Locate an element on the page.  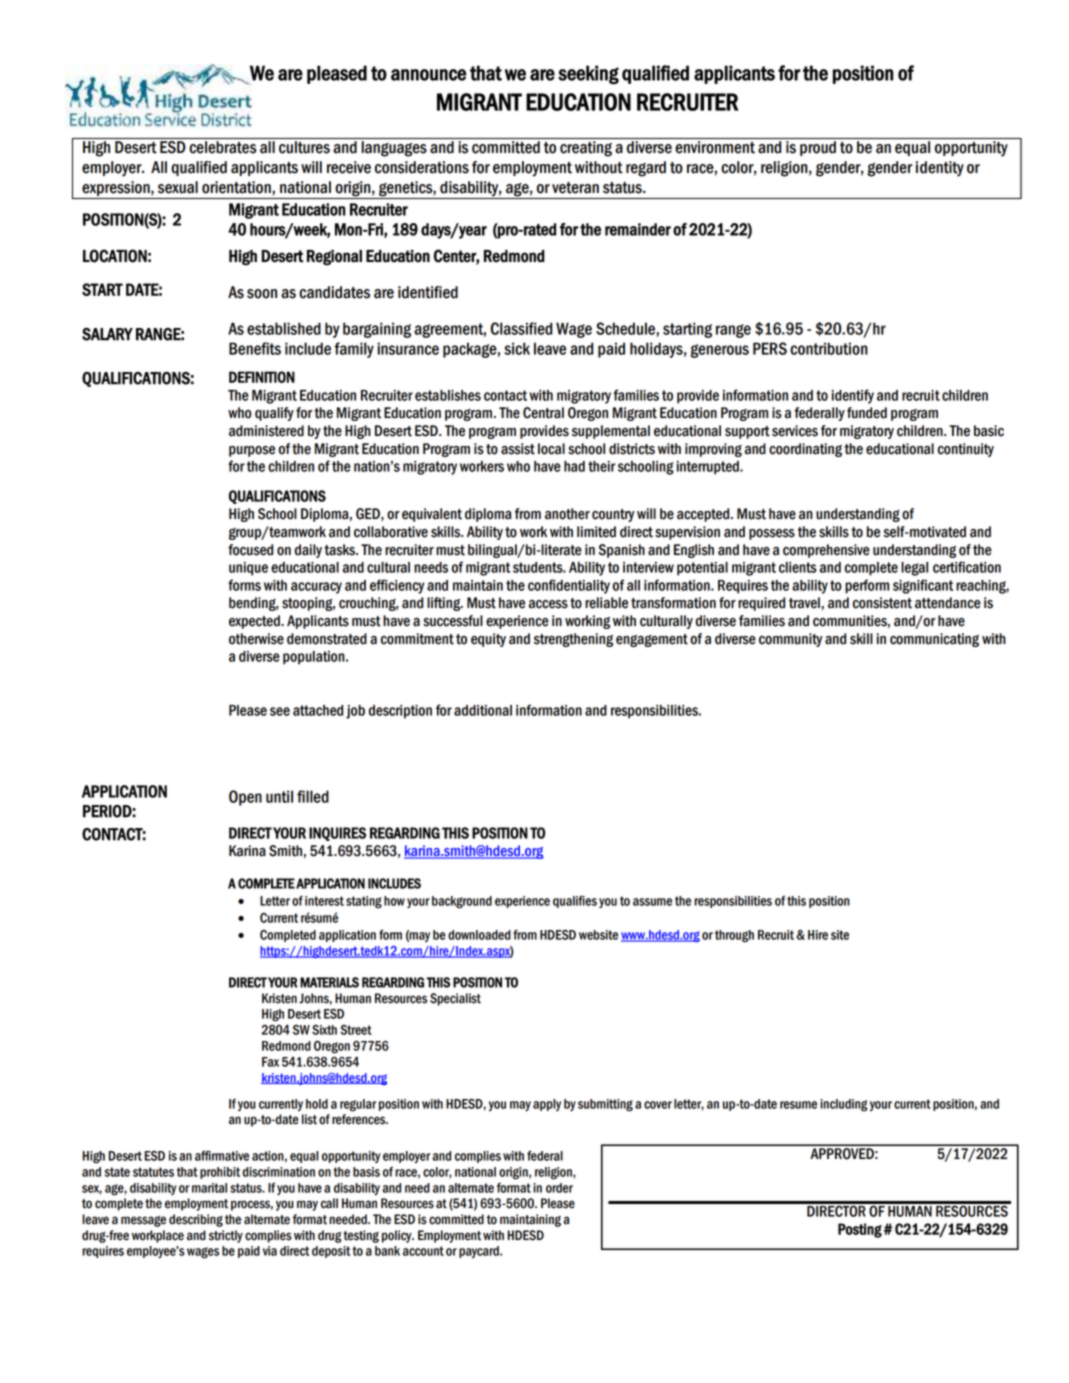
proud is located at coordinates (818, 148).
